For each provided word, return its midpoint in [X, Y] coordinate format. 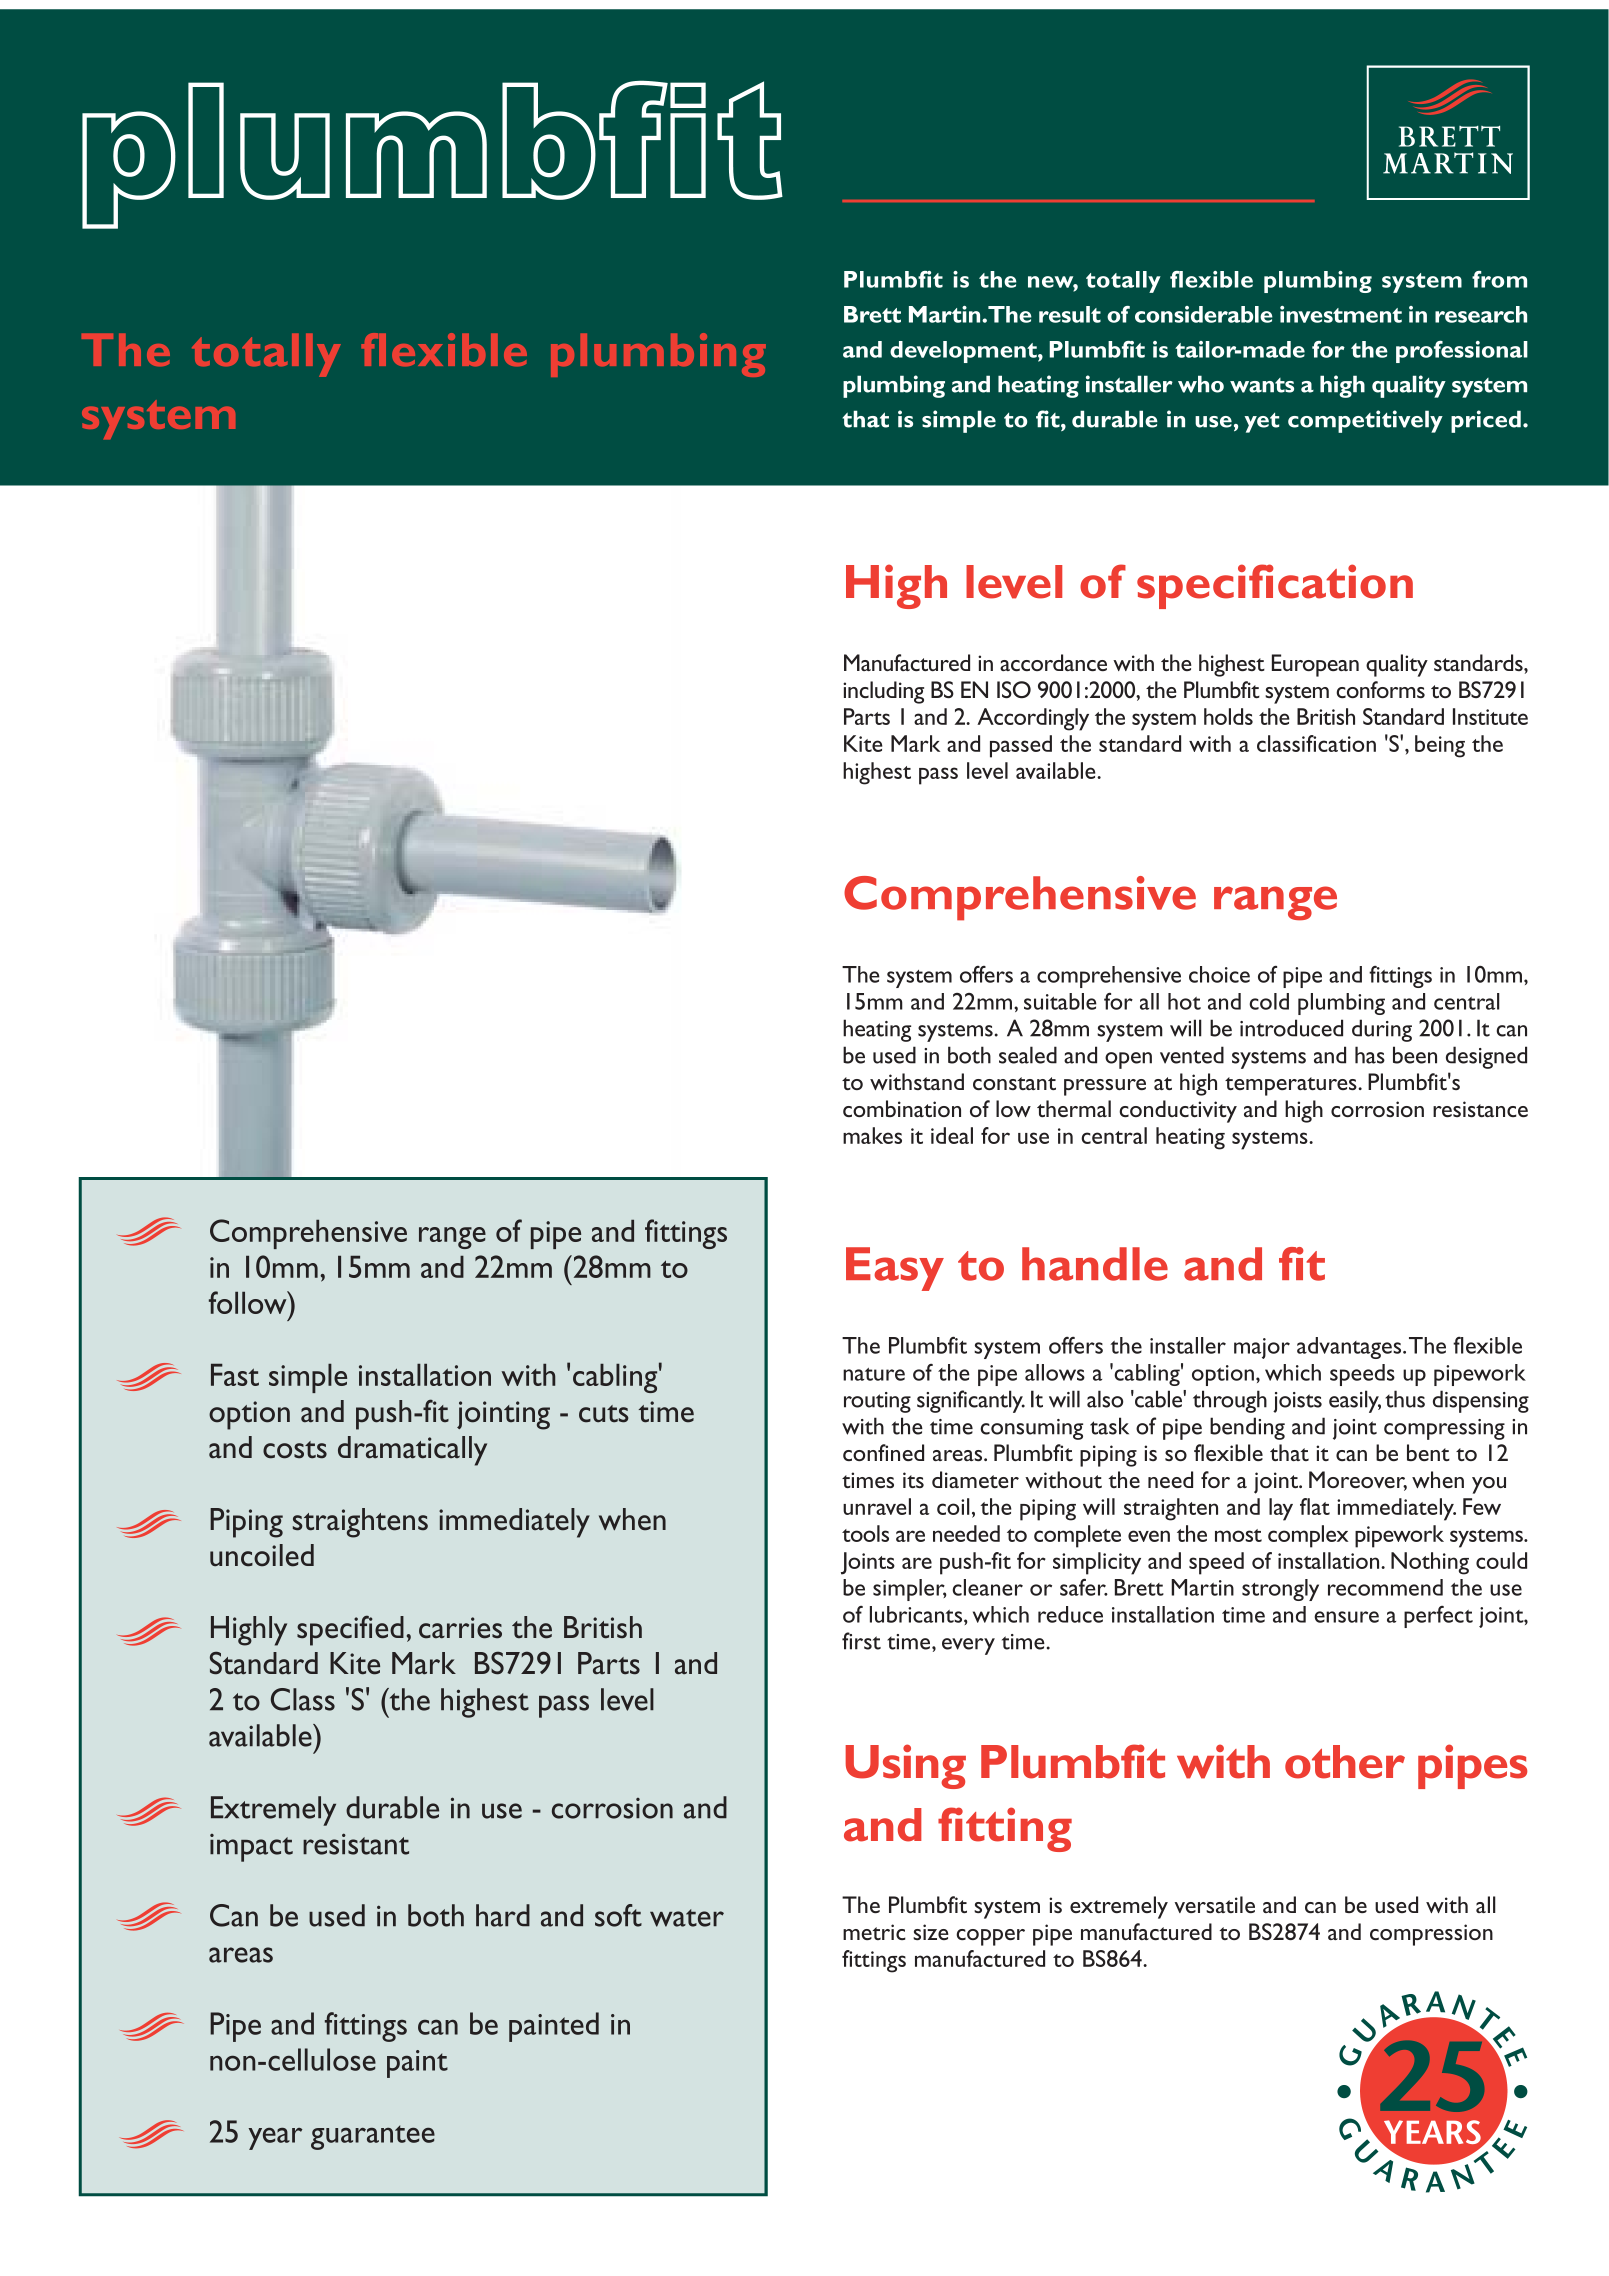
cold [1269, 1001]
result [1070, 314]
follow [249, 1302]
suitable [1060, 1001]
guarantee [373, 2137]
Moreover [1358, 1481]
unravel [877, 1506]
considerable [1204, 314]
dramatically [412, 1451]
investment [1341, 314]
